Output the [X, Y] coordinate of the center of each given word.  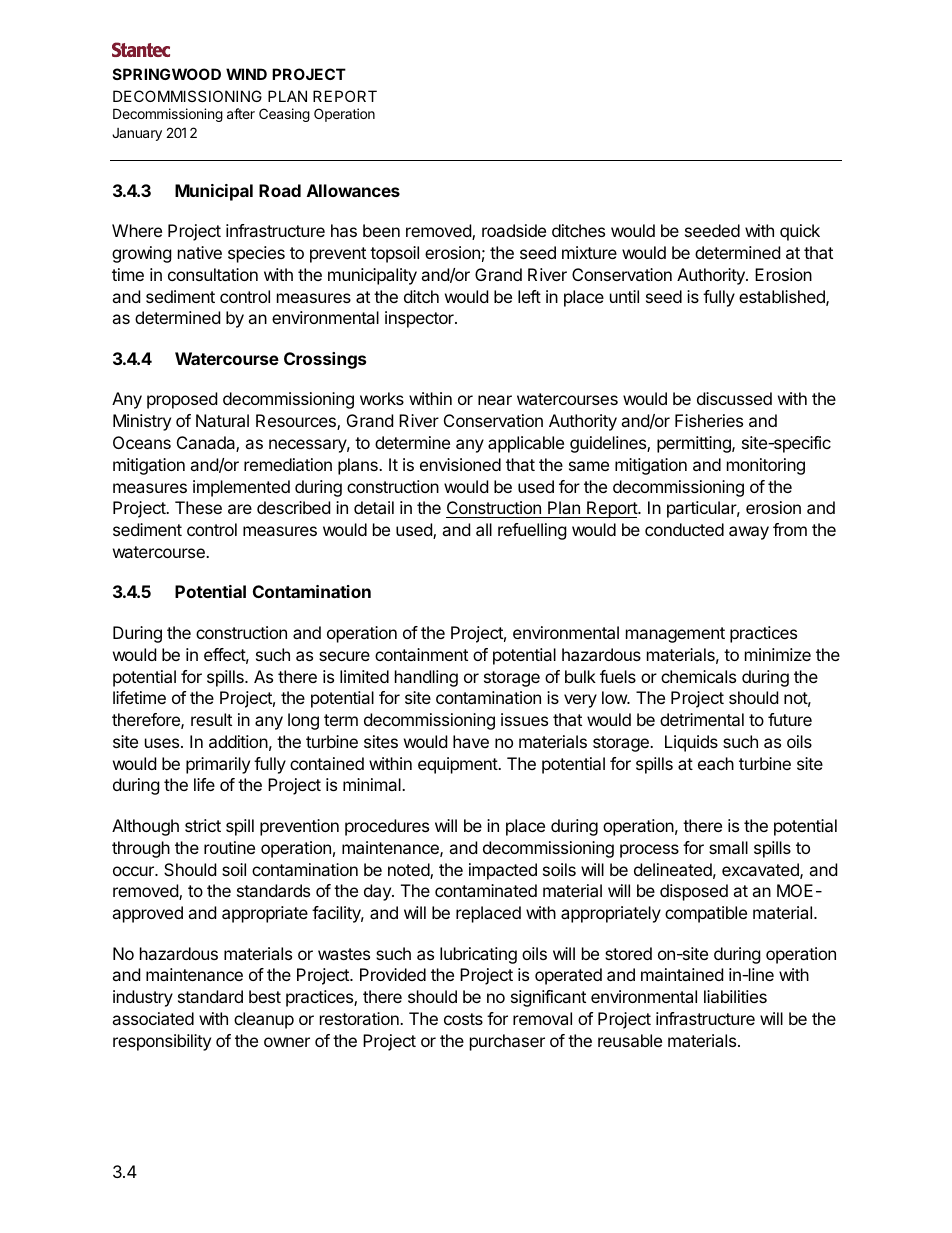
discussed [734, 398]
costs [463, 1019]
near [495, 400]
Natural [222, 420]
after [241, 113]
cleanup [264, 1020]
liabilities [735, 996]
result [211, 719]
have [471, 741]
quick [800, 232]
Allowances [353, 190]
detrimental [702, 719]
